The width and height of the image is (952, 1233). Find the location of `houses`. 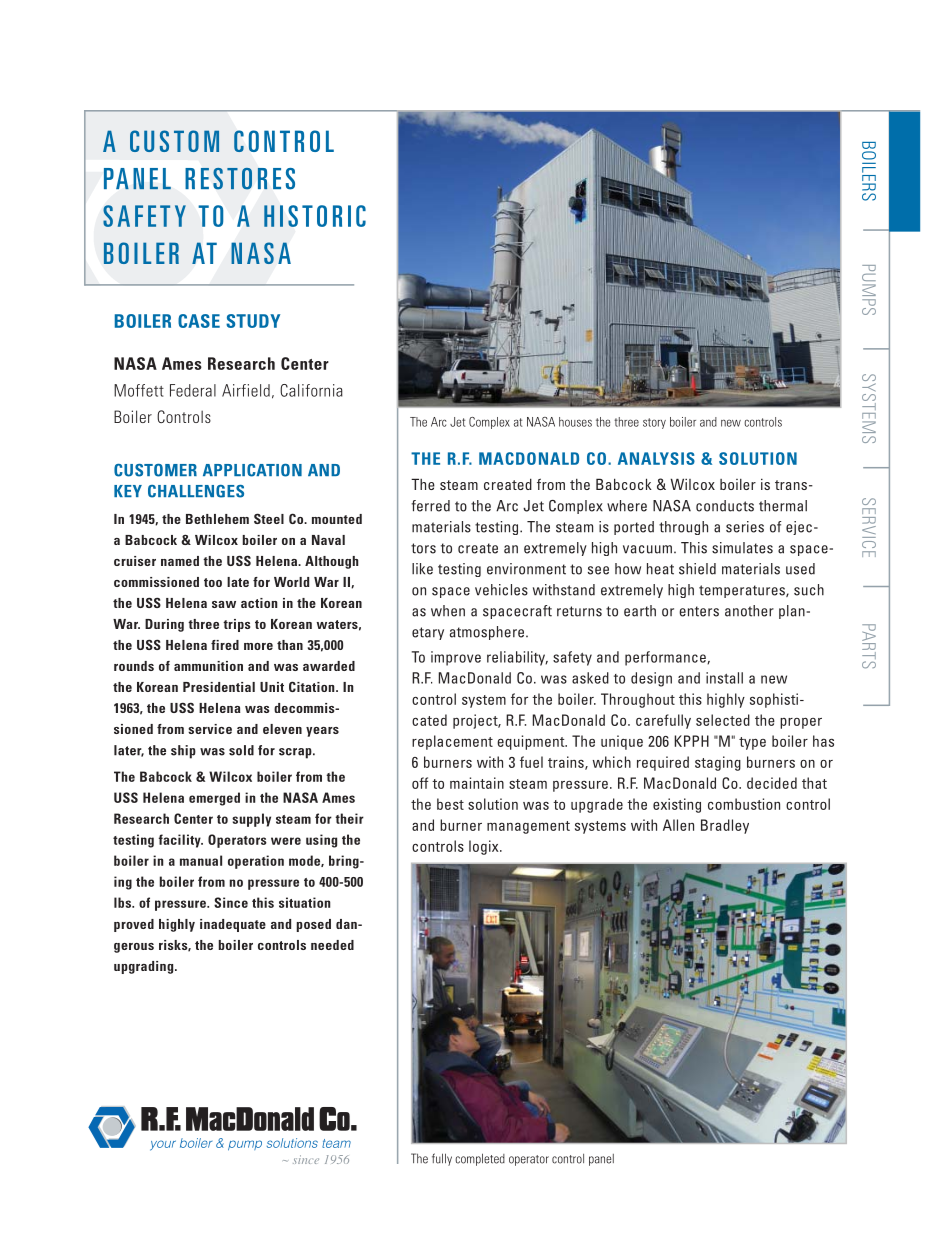

houses is located at coordinates (575, 422).
